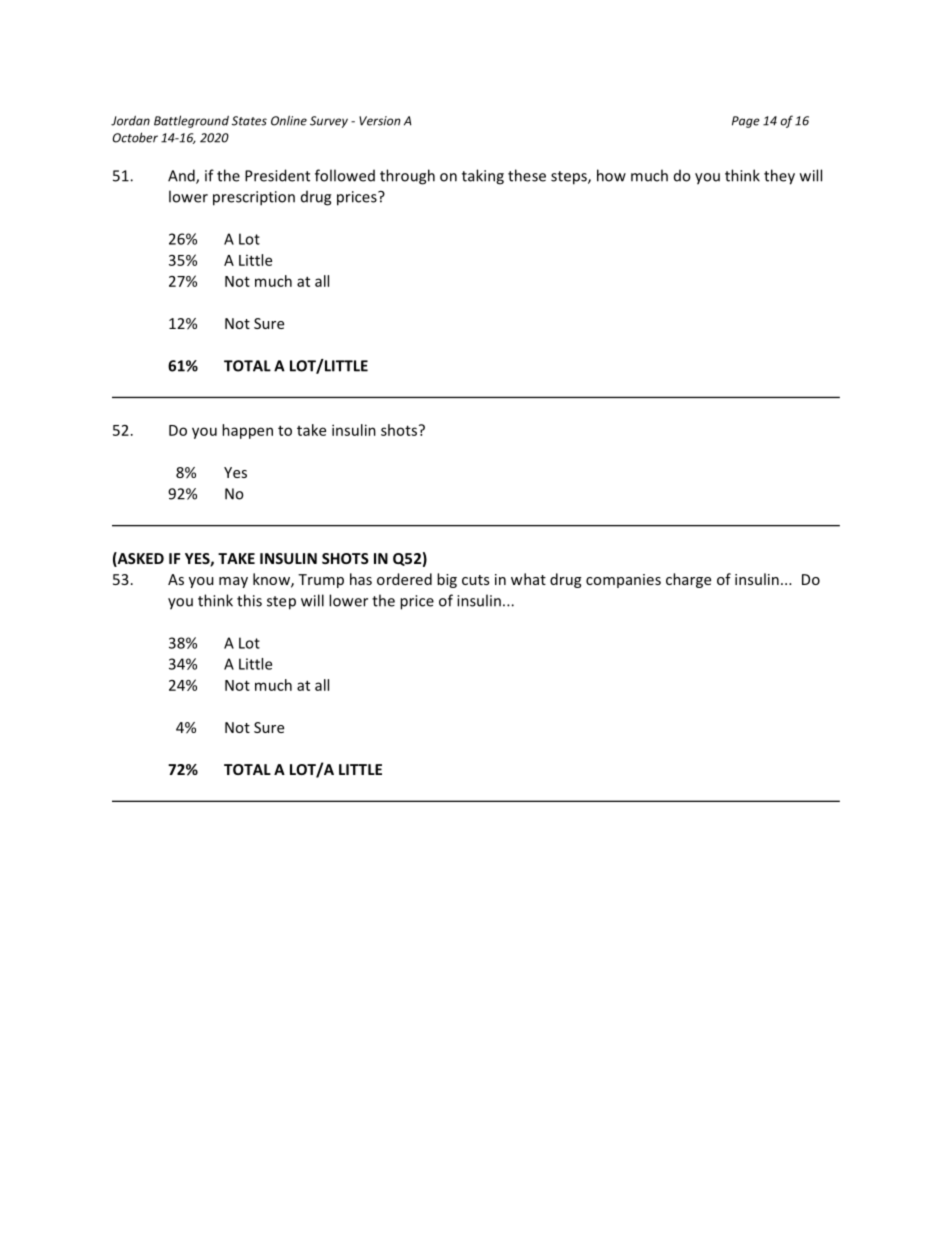 The image size is (952, 1233). What do you see at coordinates (447, 580) in the document?
I see `big` at bounding box center [447, 580].
